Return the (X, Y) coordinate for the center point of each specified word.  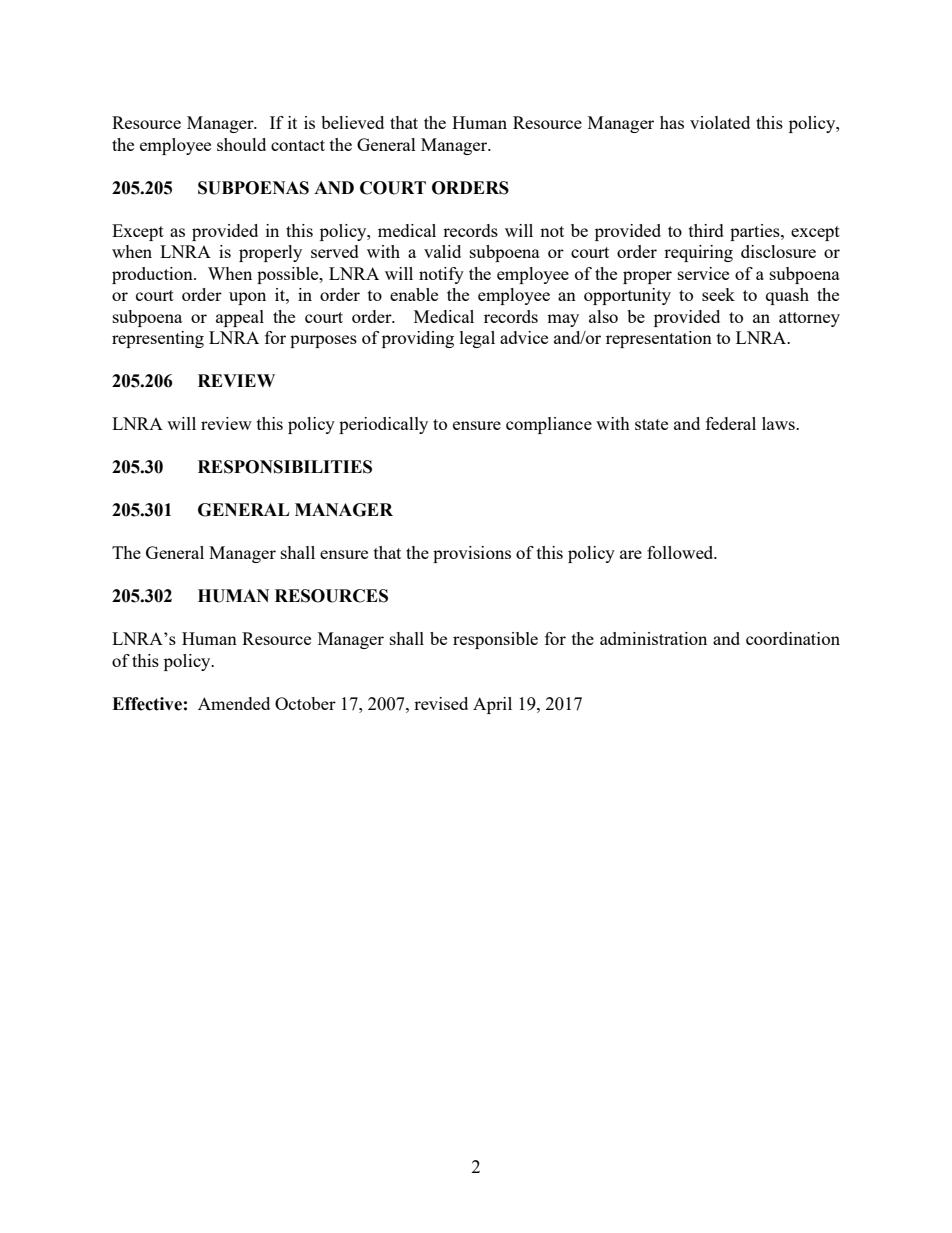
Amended (234, 703)
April (492, 705)
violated (720, 122)
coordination (793, 638)
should (241, 144)
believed (352, 122)
